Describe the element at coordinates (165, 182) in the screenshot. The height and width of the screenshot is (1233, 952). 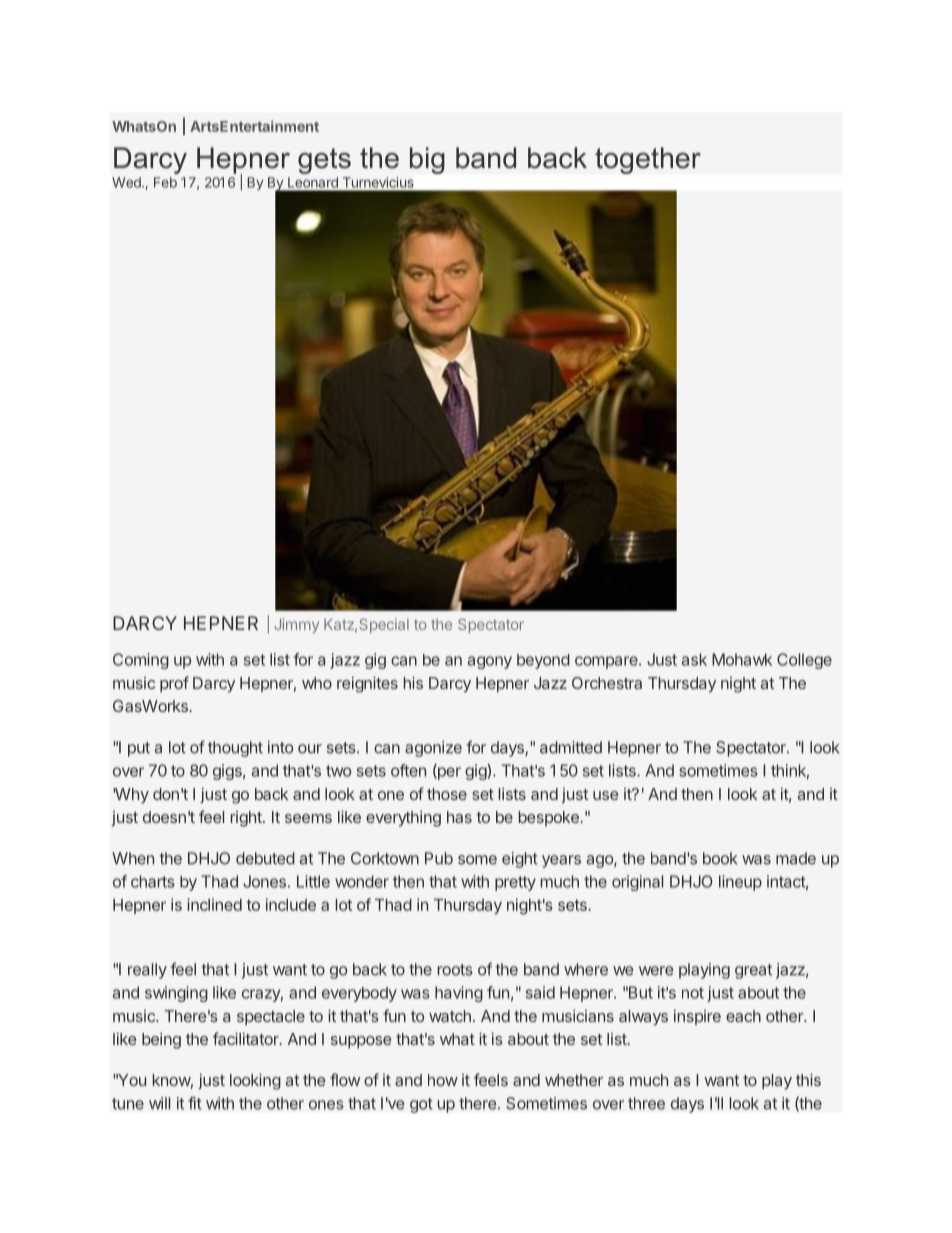
I see `Feb` at that location.
